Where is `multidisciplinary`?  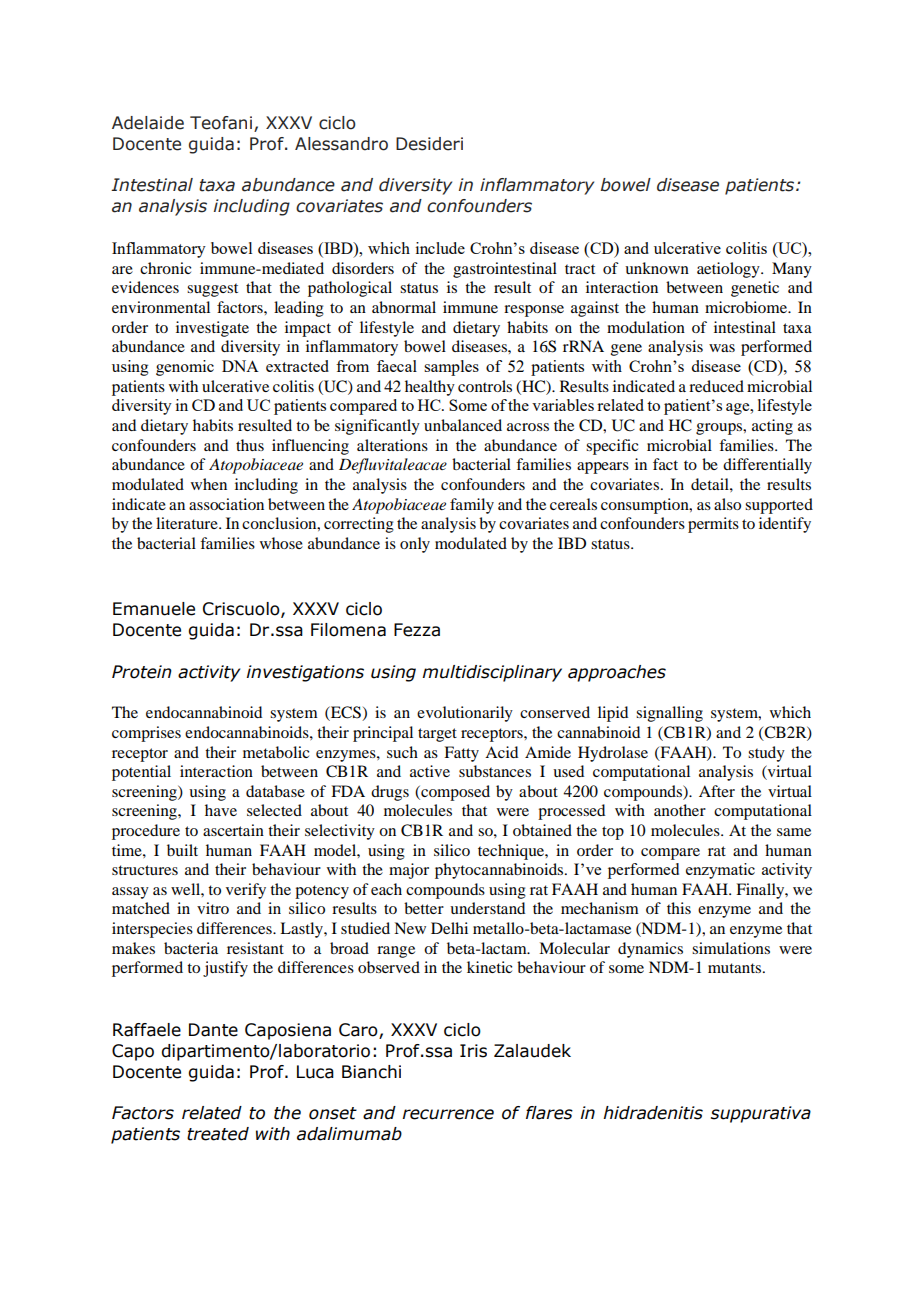 multidisciplinary is located at coordinates (492, 673).
